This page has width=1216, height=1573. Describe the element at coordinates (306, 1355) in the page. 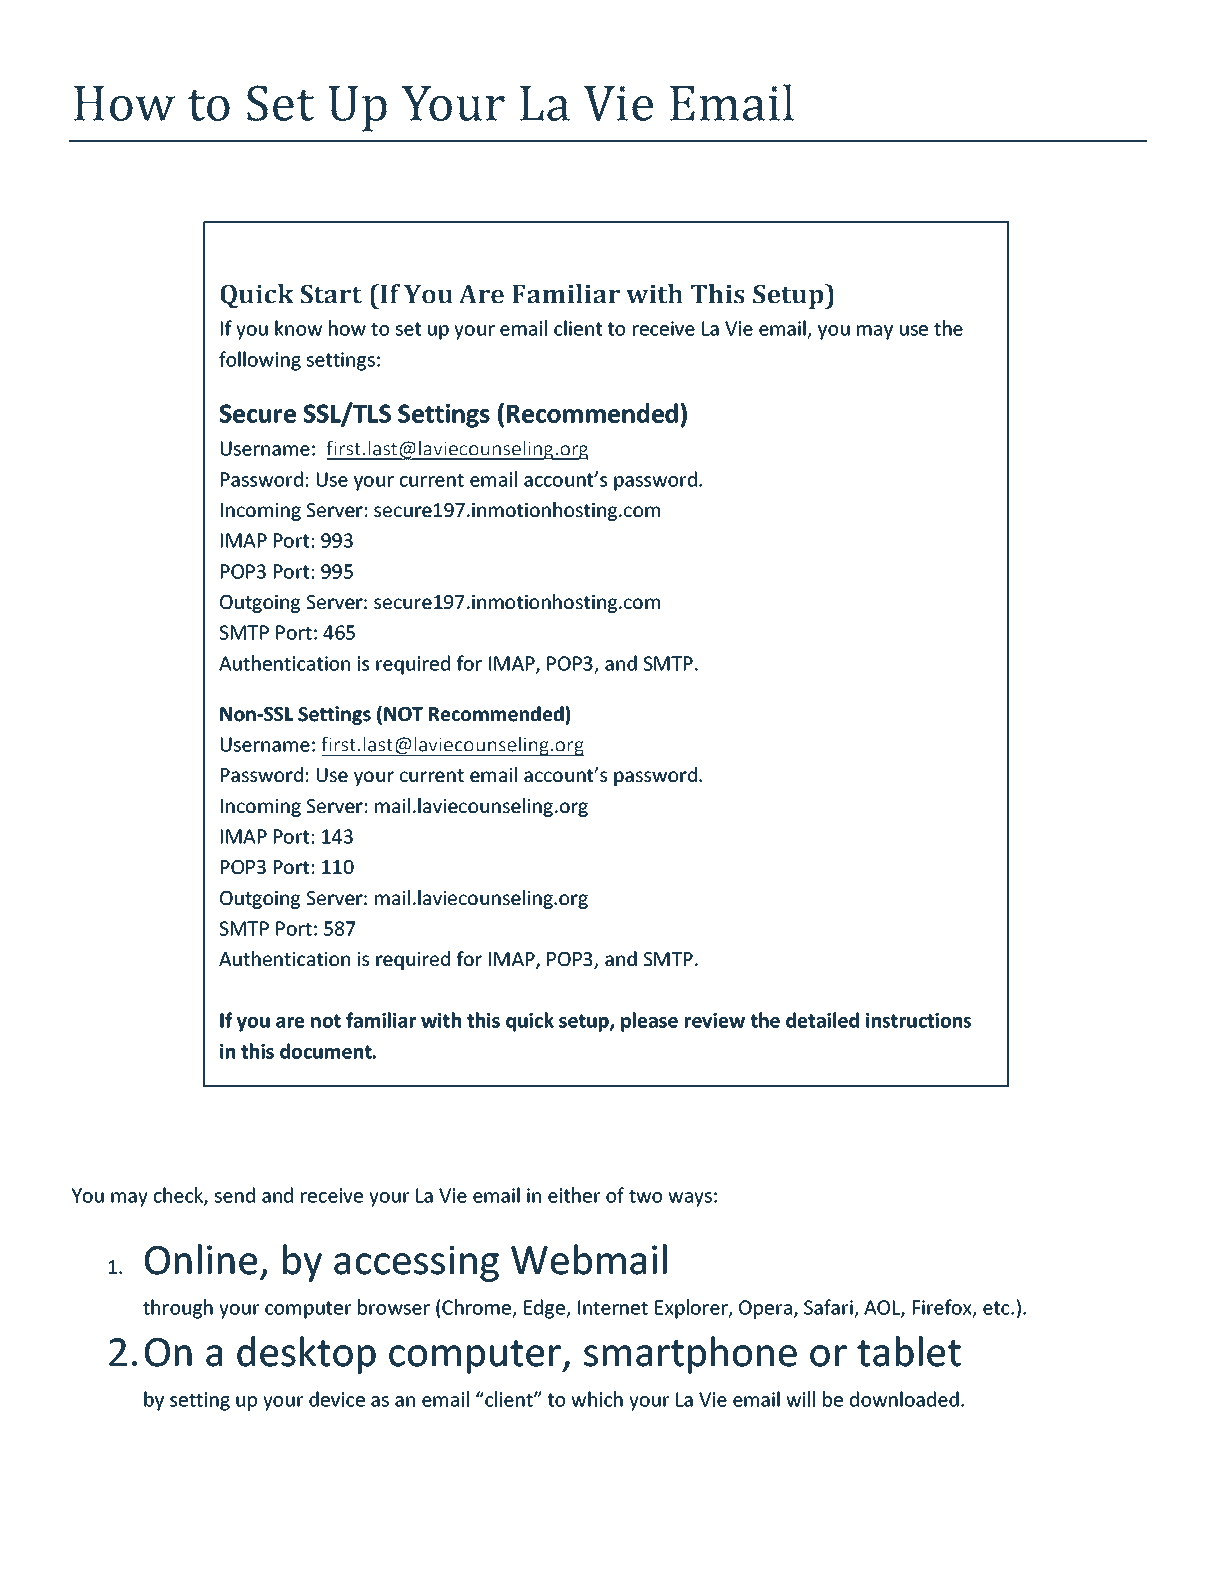

I see `desktop` at that location.
